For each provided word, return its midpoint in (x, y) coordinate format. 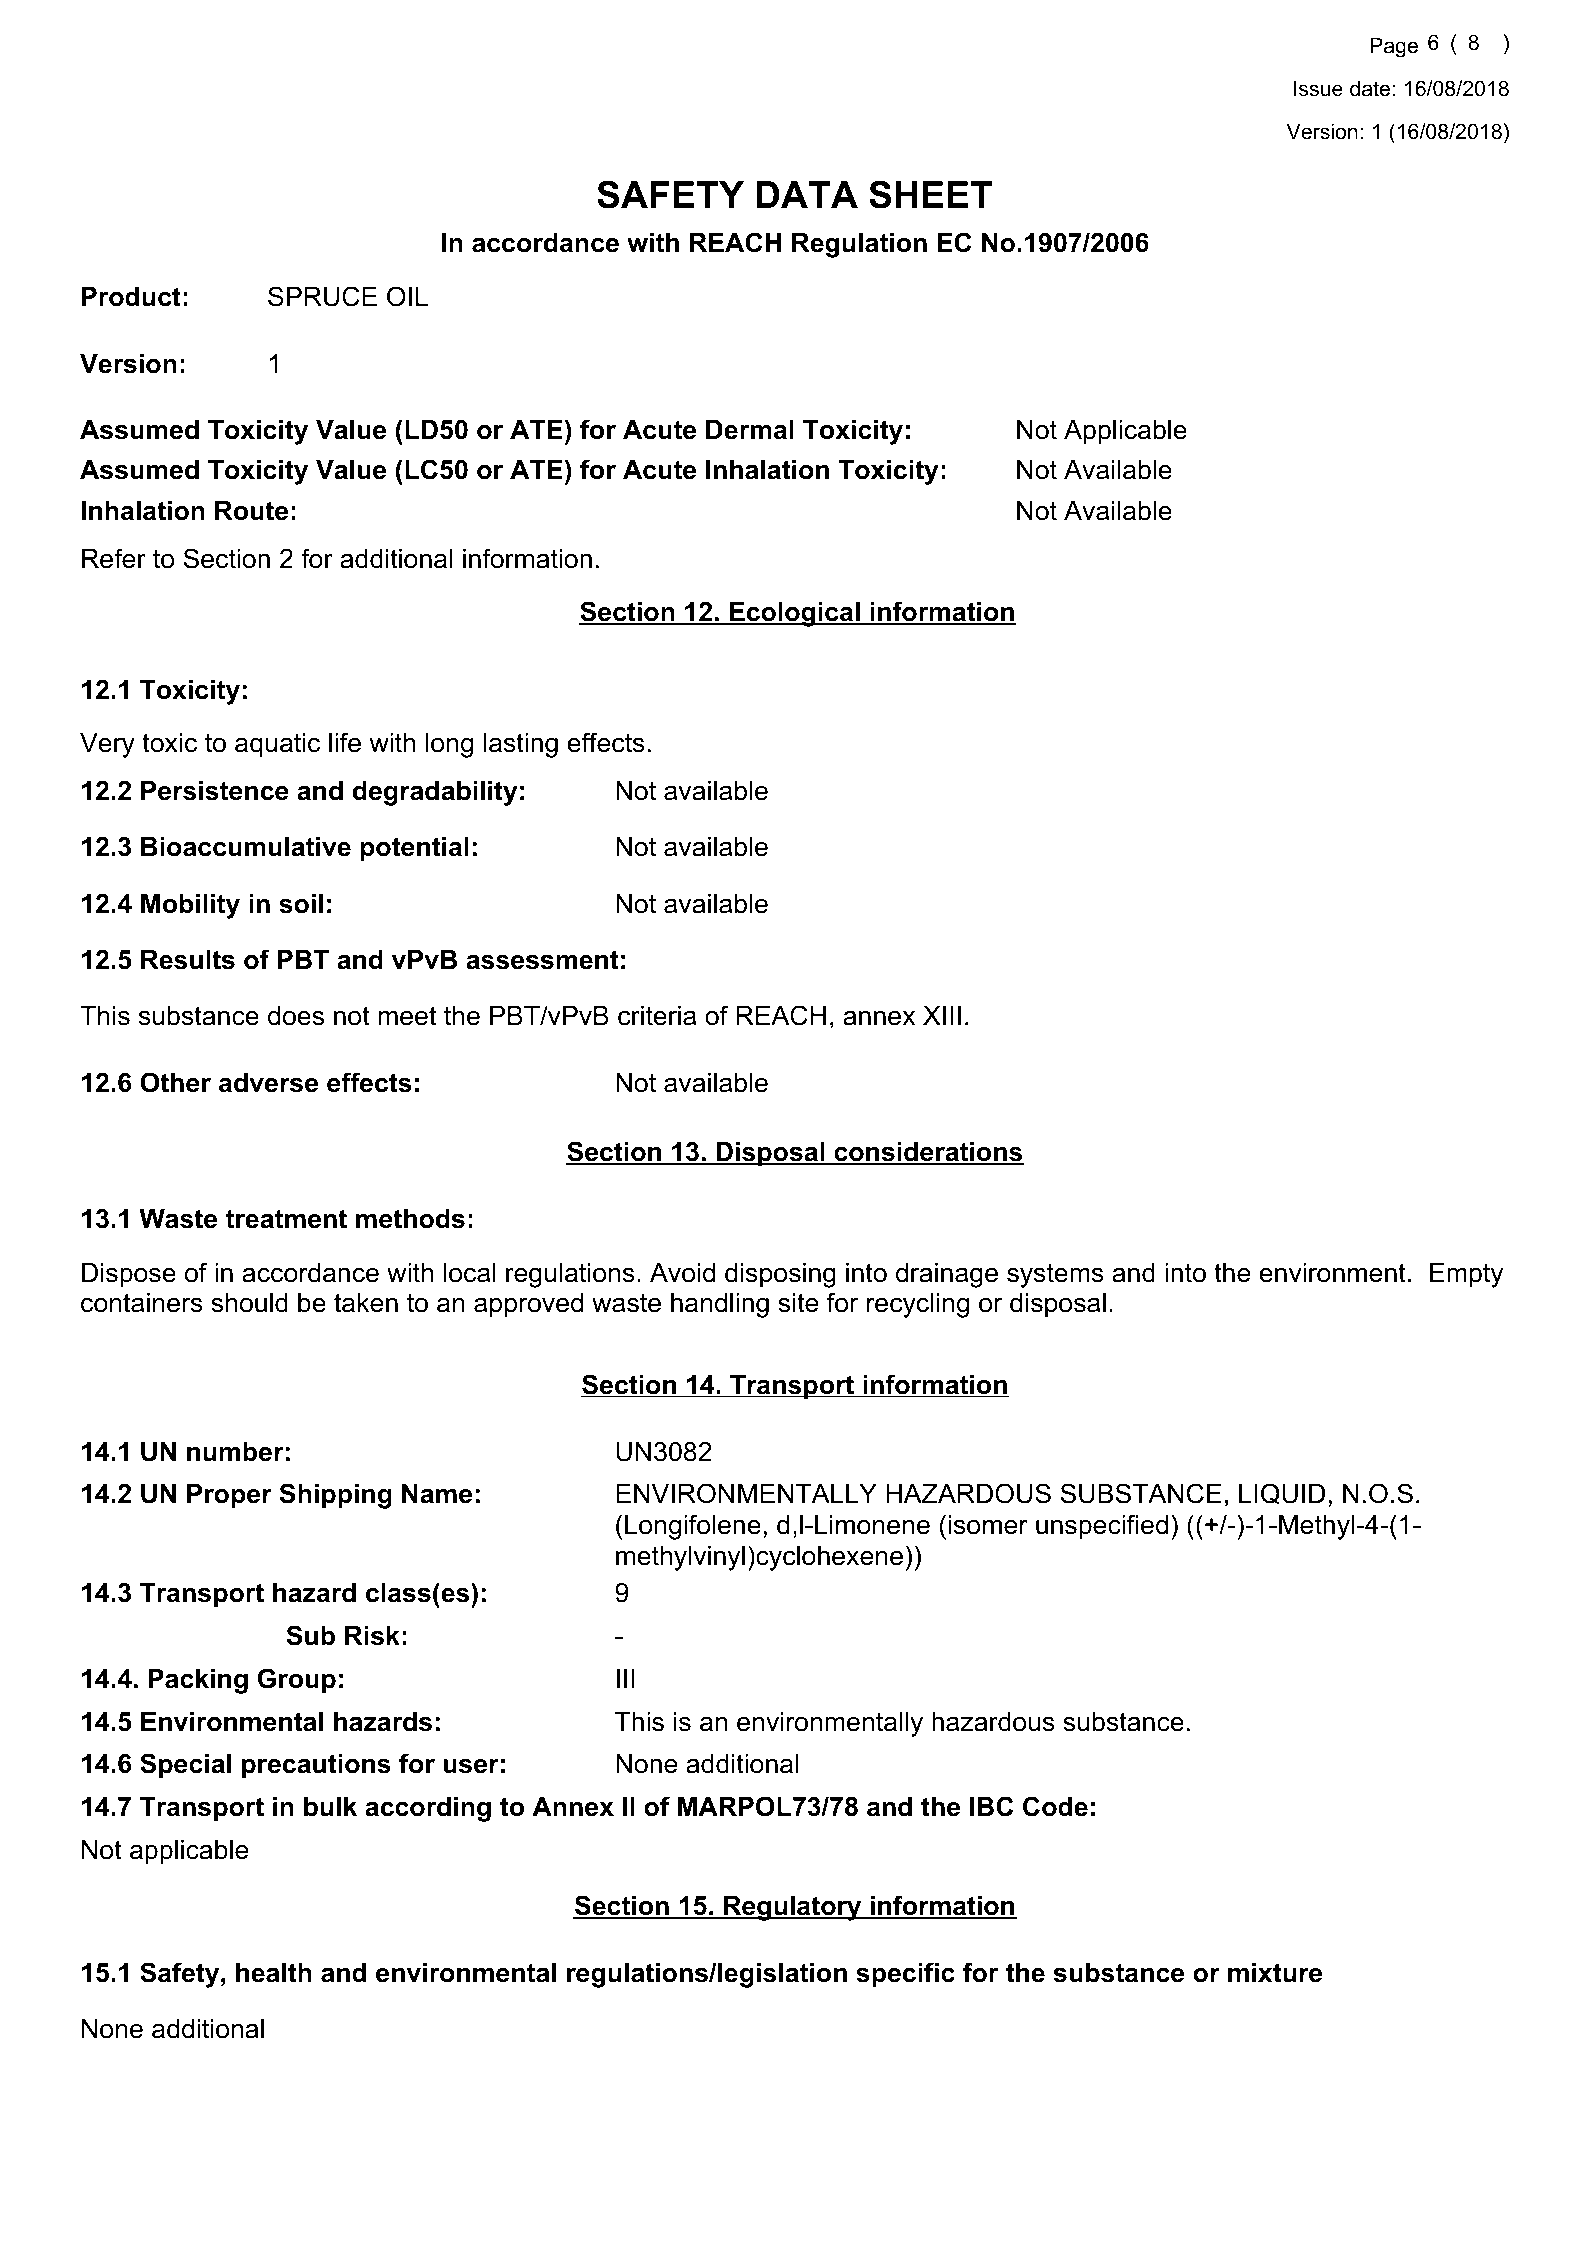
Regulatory (793, 1908)
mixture (1275, 1973)
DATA (807, 194)
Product (131, 297)
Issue (1318, 88)
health (274, 1973)
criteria (657, 1016)
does (296, 1016)
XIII (942, 1015)
